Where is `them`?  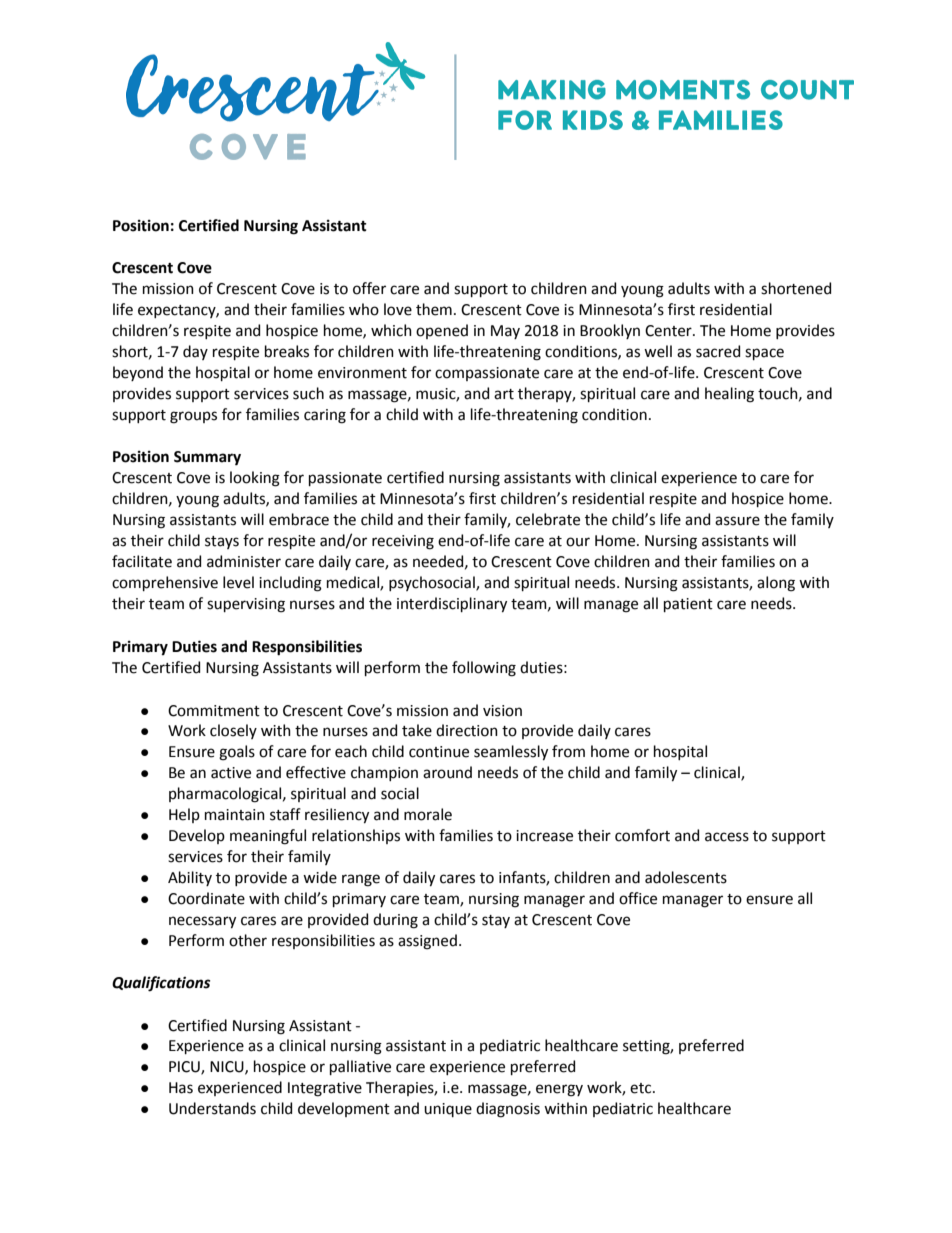 them is located at coordinates (434, 309).
